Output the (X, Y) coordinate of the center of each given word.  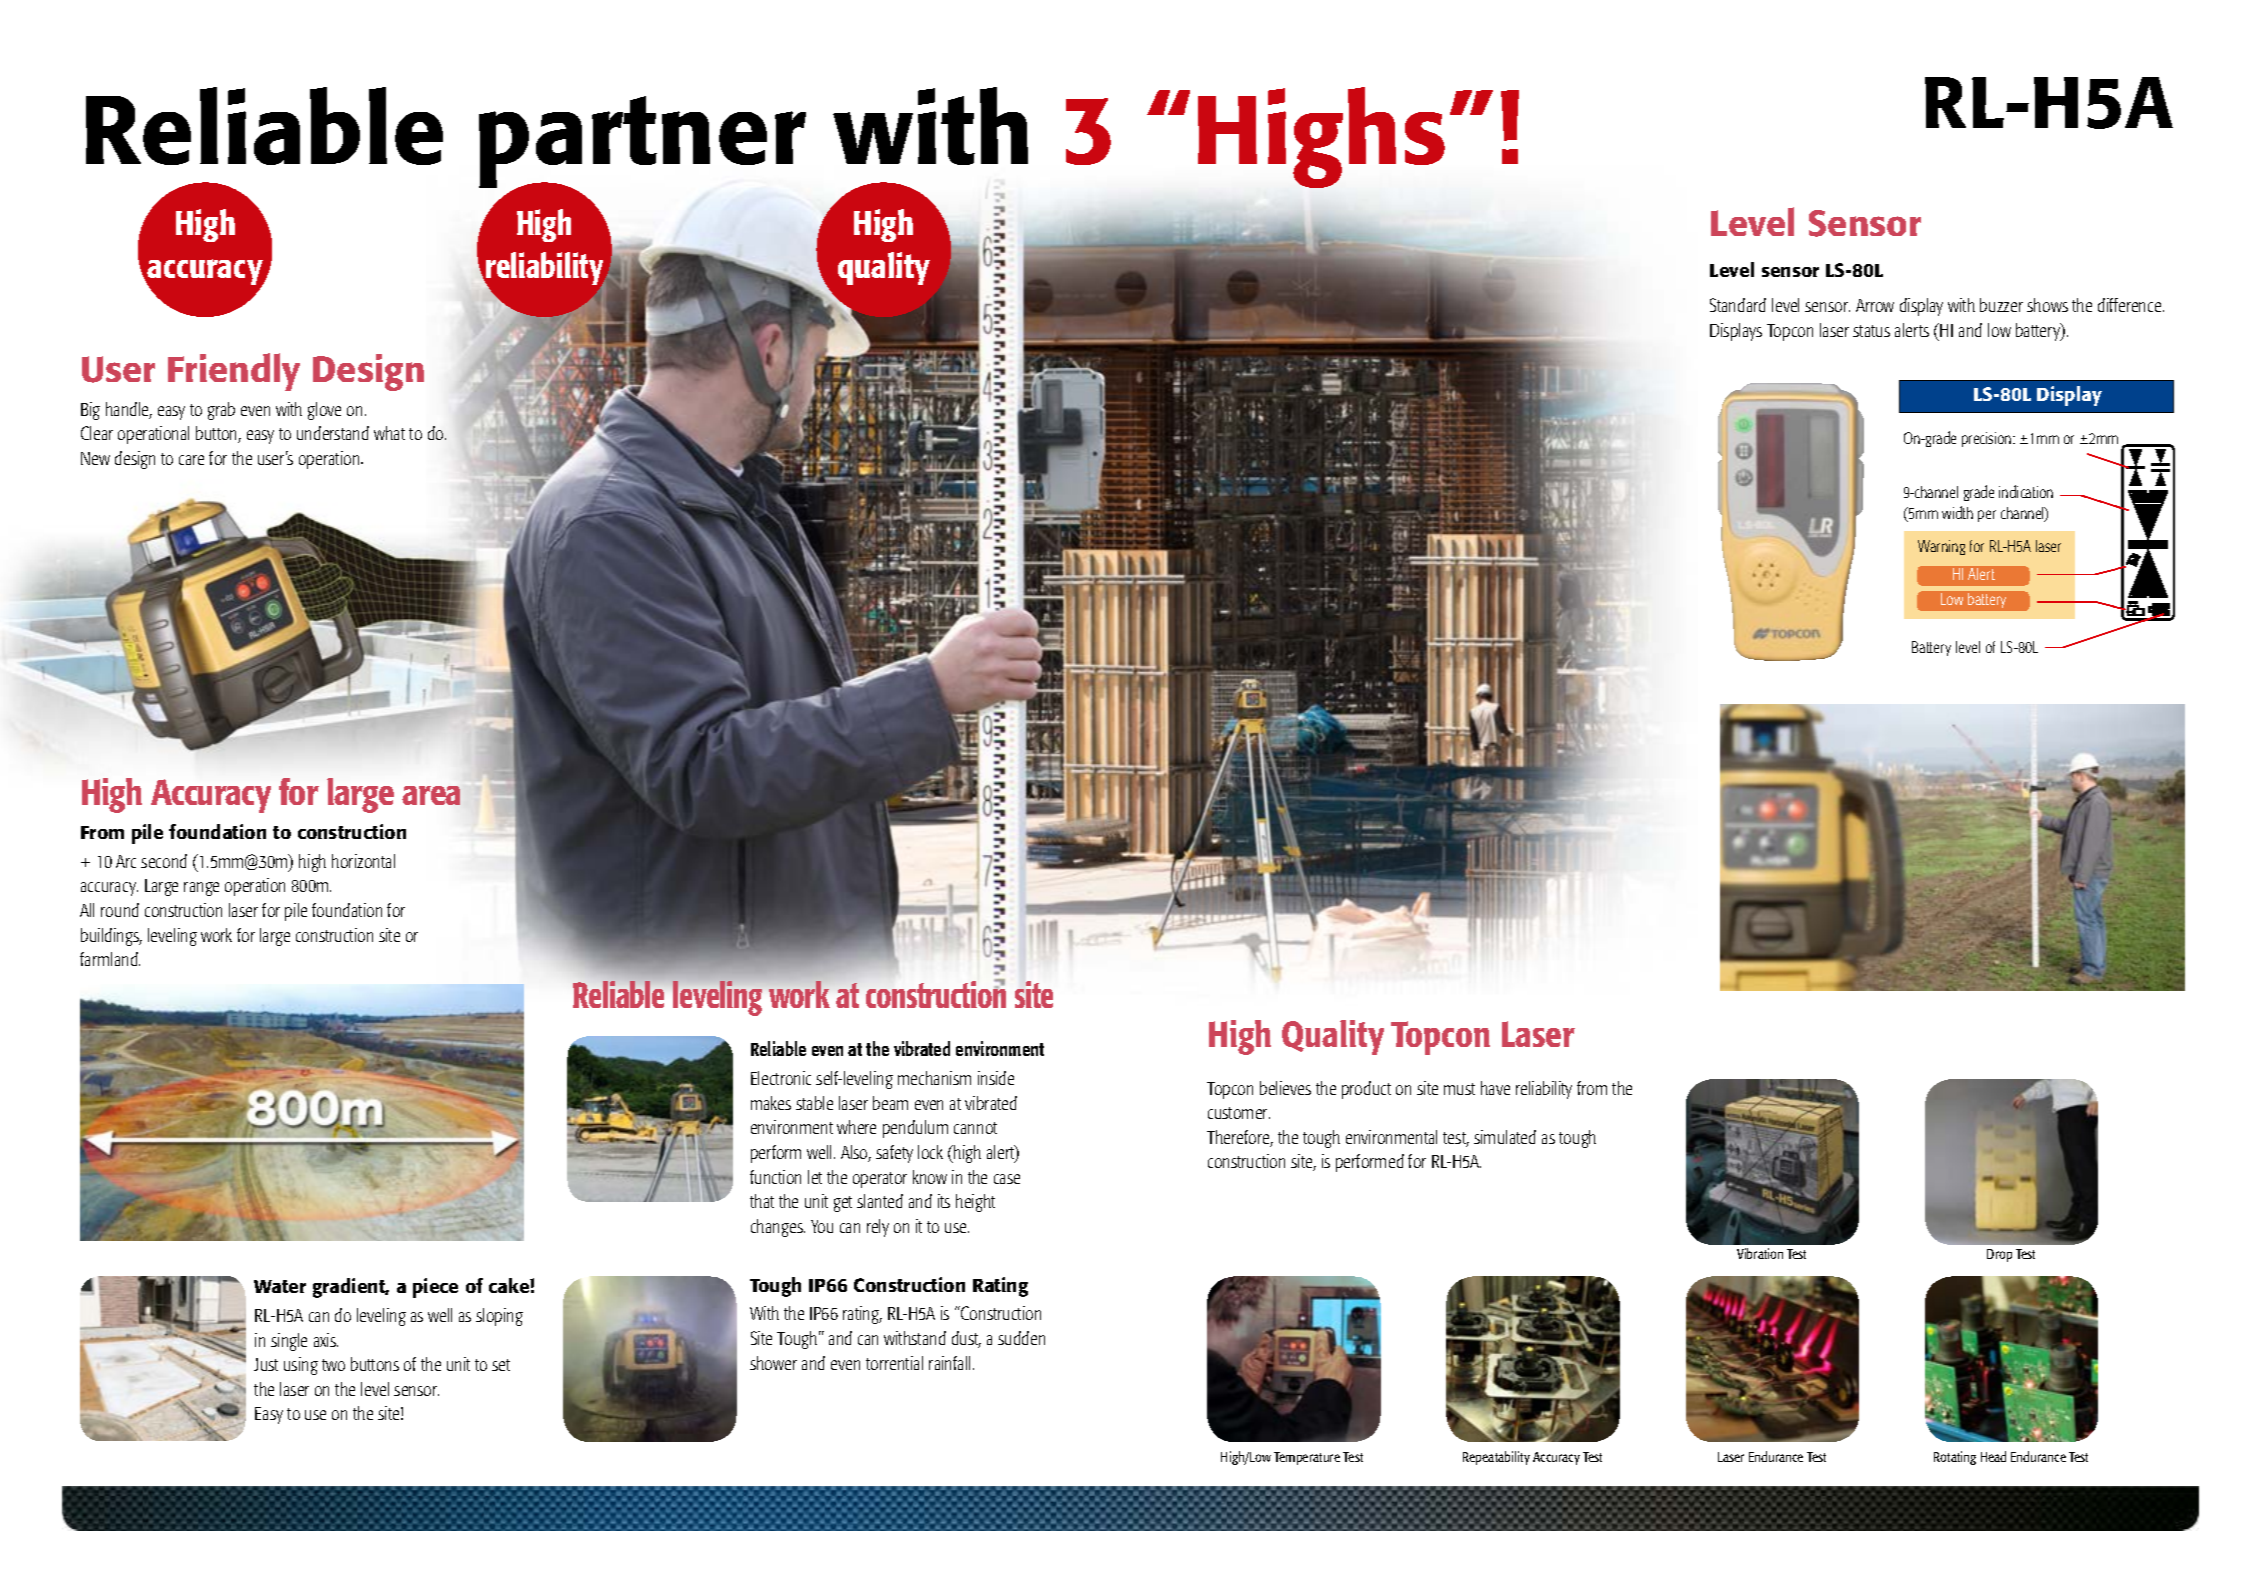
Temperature (1307, 1458)
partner (642, 143)
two (333, 1365)
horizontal (363, 861)
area (431, 795)
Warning (1941, 547)
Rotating (1955, 1458)
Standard (1738, 305)
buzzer (2001, 305)
